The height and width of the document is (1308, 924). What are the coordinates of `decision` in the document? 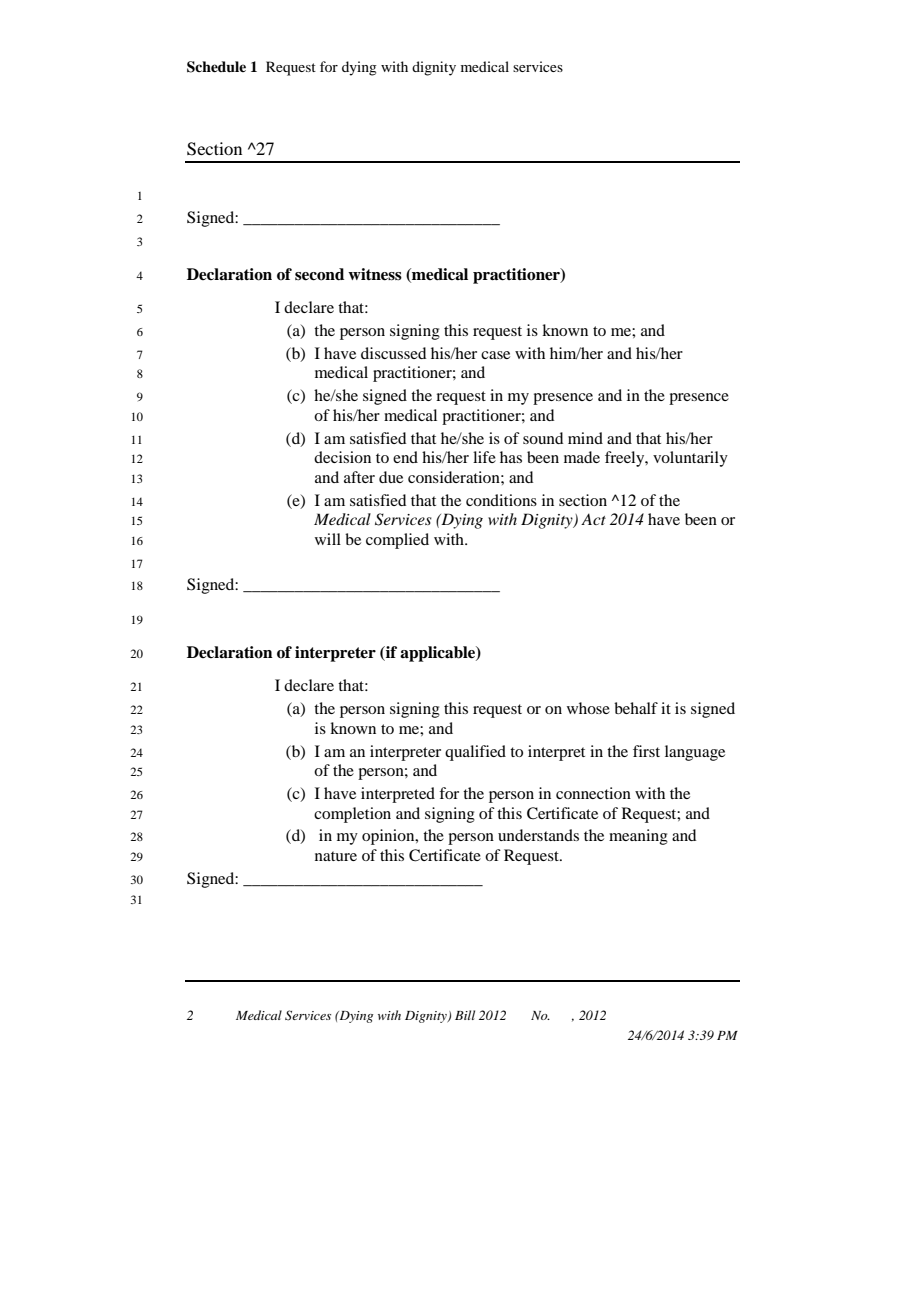 It's located at (342, 457).
